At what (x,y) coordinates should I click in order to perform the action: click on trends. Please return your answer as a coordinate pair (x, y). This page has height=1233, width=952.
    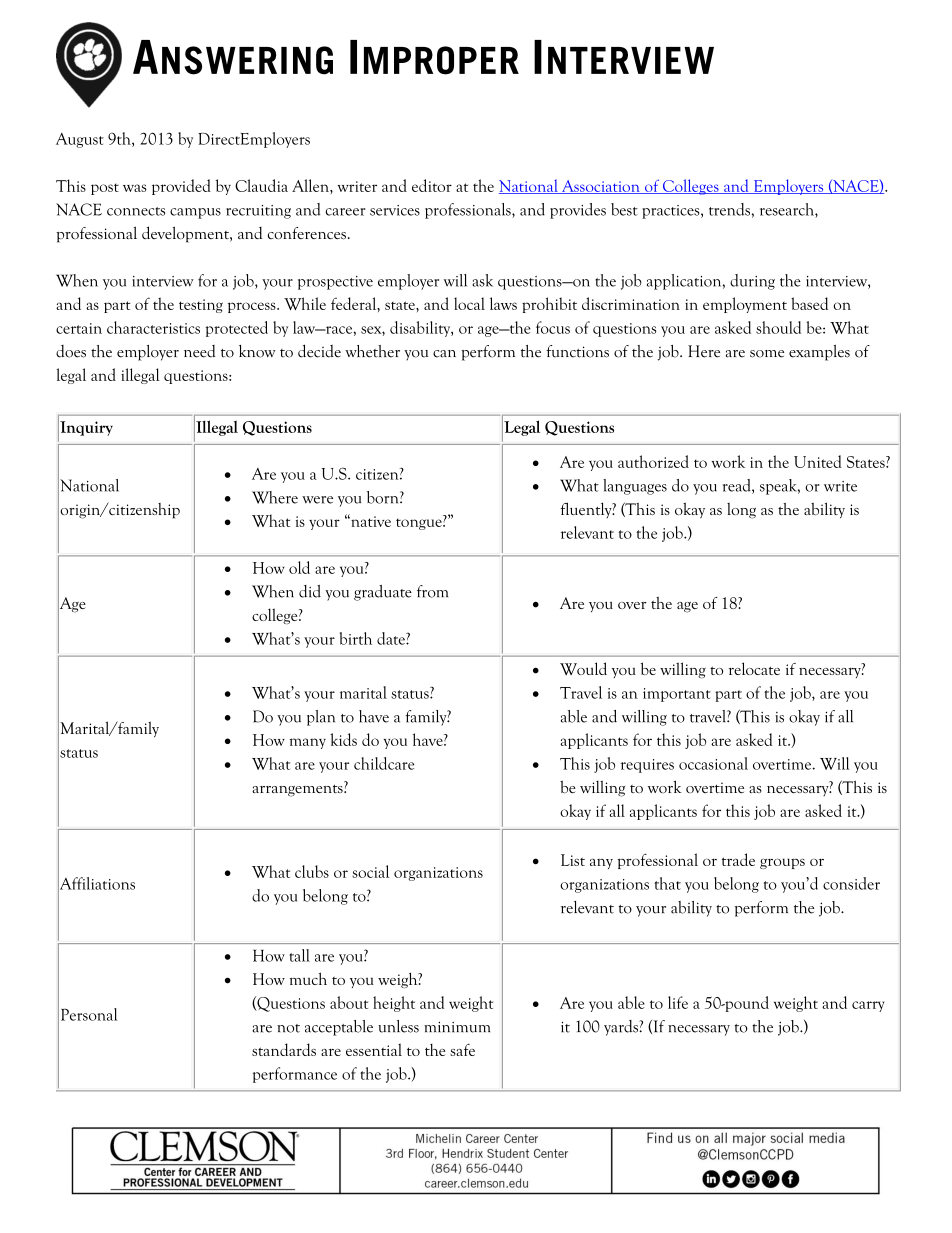
    Looking at the image, I should click on (729, 209).
